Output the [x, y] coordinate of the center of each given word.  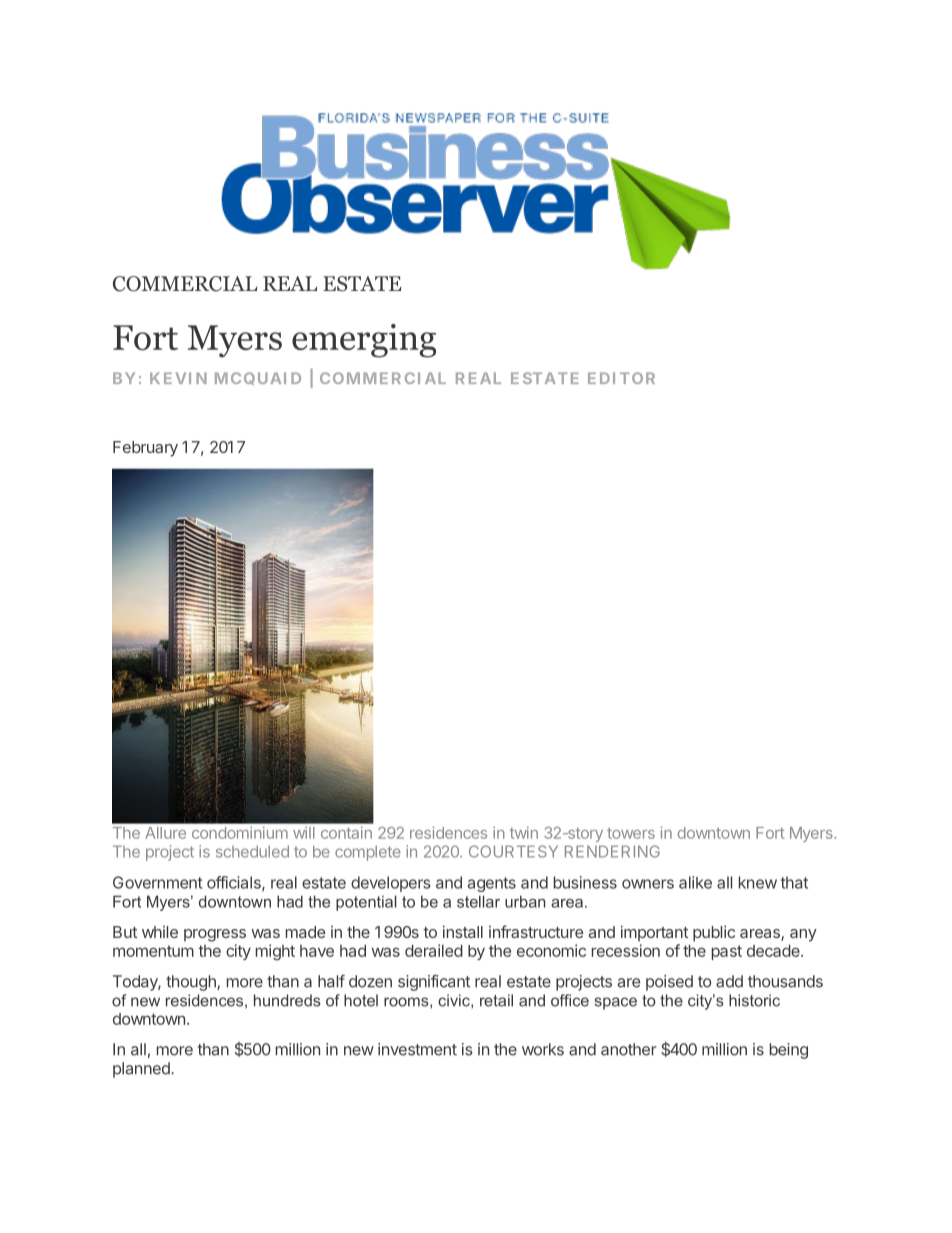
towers [631, 833]
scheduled [252, 851]
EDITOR [621, 378]
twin [524, 832]
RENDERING [612, 851]
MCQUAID [258, 378]
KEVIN [178, 378]
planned [142, 1070]
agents [492, 884]
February [145, 449]
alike [695, 882]
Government [158, 882]
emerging [364, 341]
